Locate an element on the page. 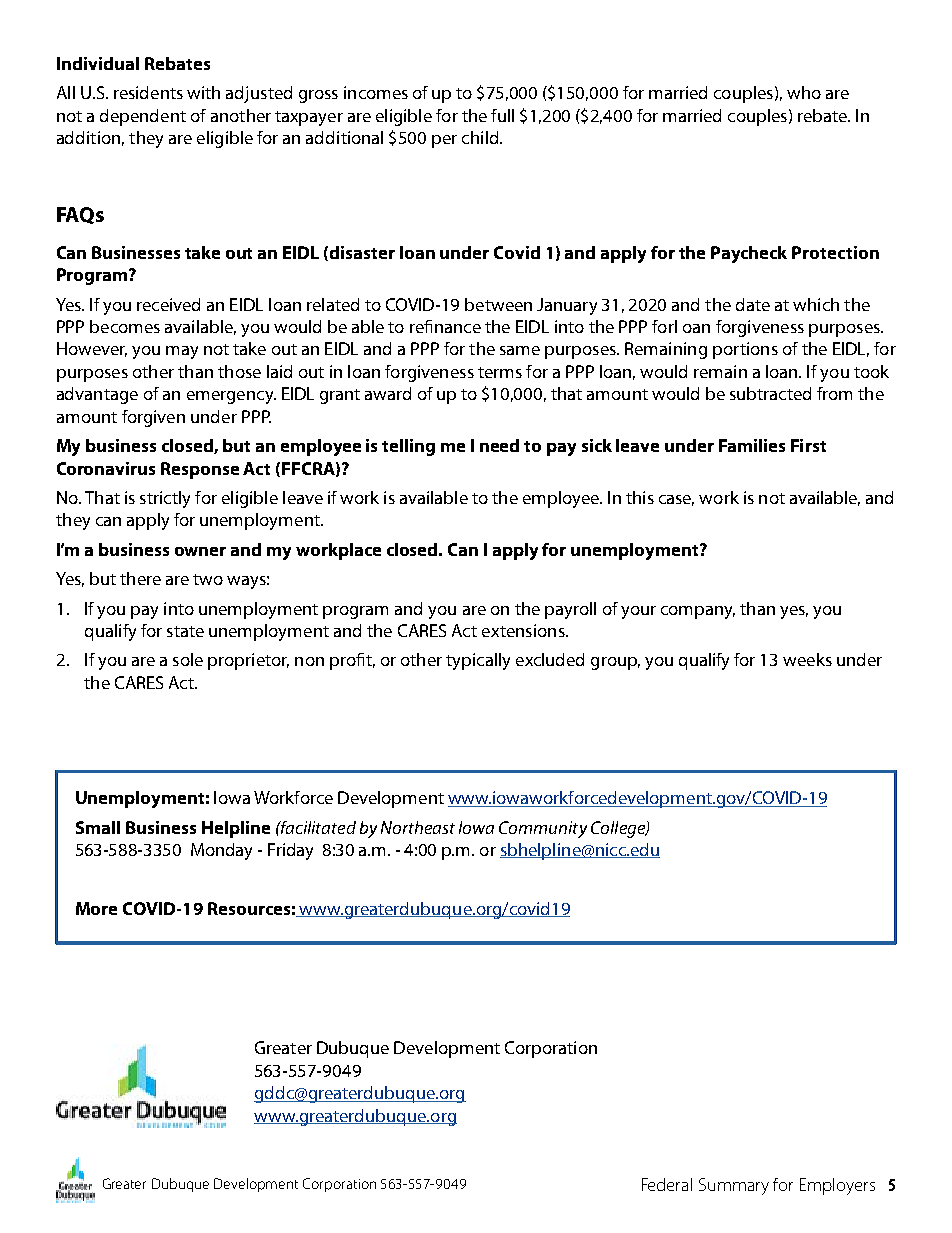 Image resolution: width=952 pixels, height=1233 pixels. weeks is located at coordinates (807, 659).
